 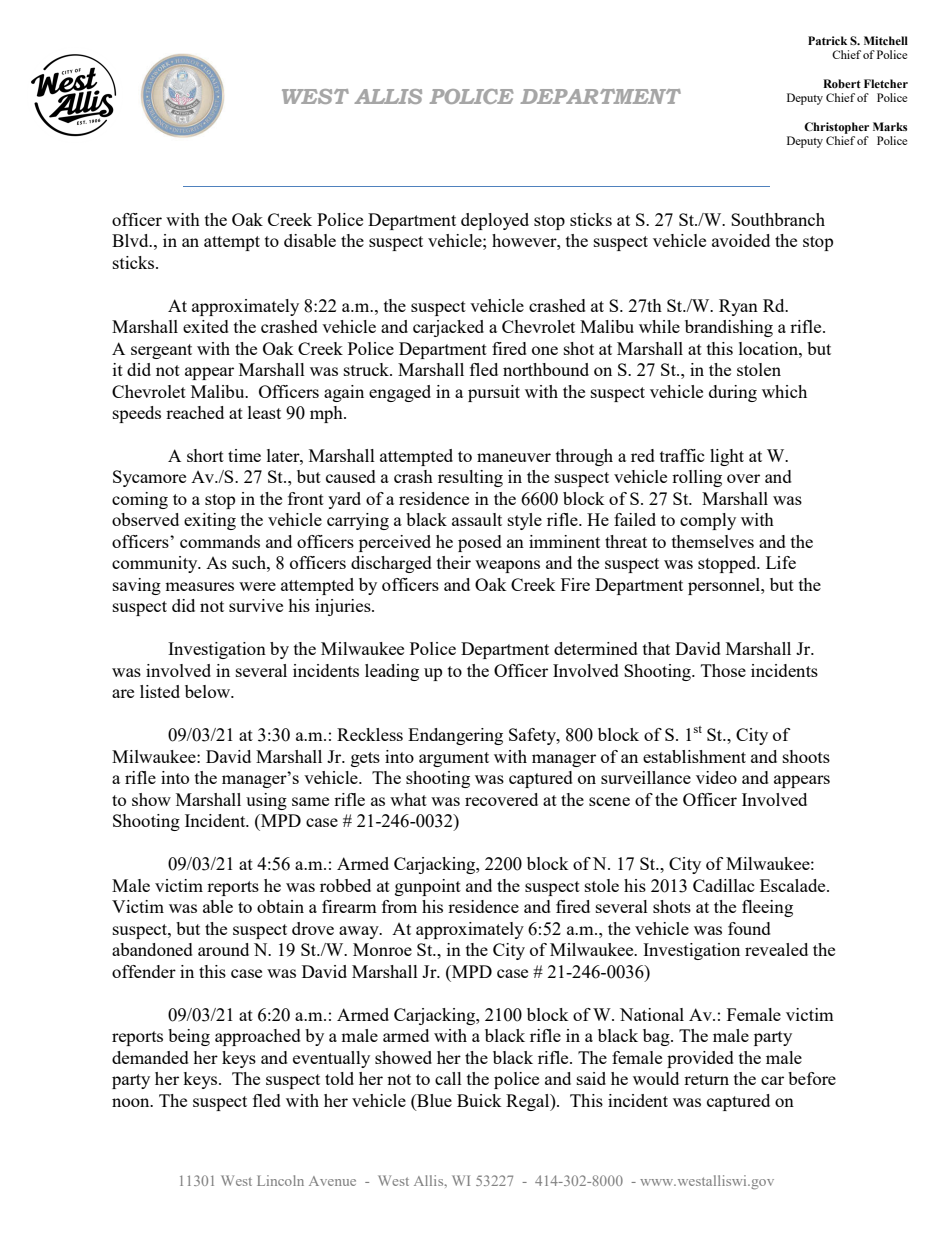 What do you see at coordinates (131, 240) in the screenshot?
I see `Blvd` at bounding box center [131, 240].
